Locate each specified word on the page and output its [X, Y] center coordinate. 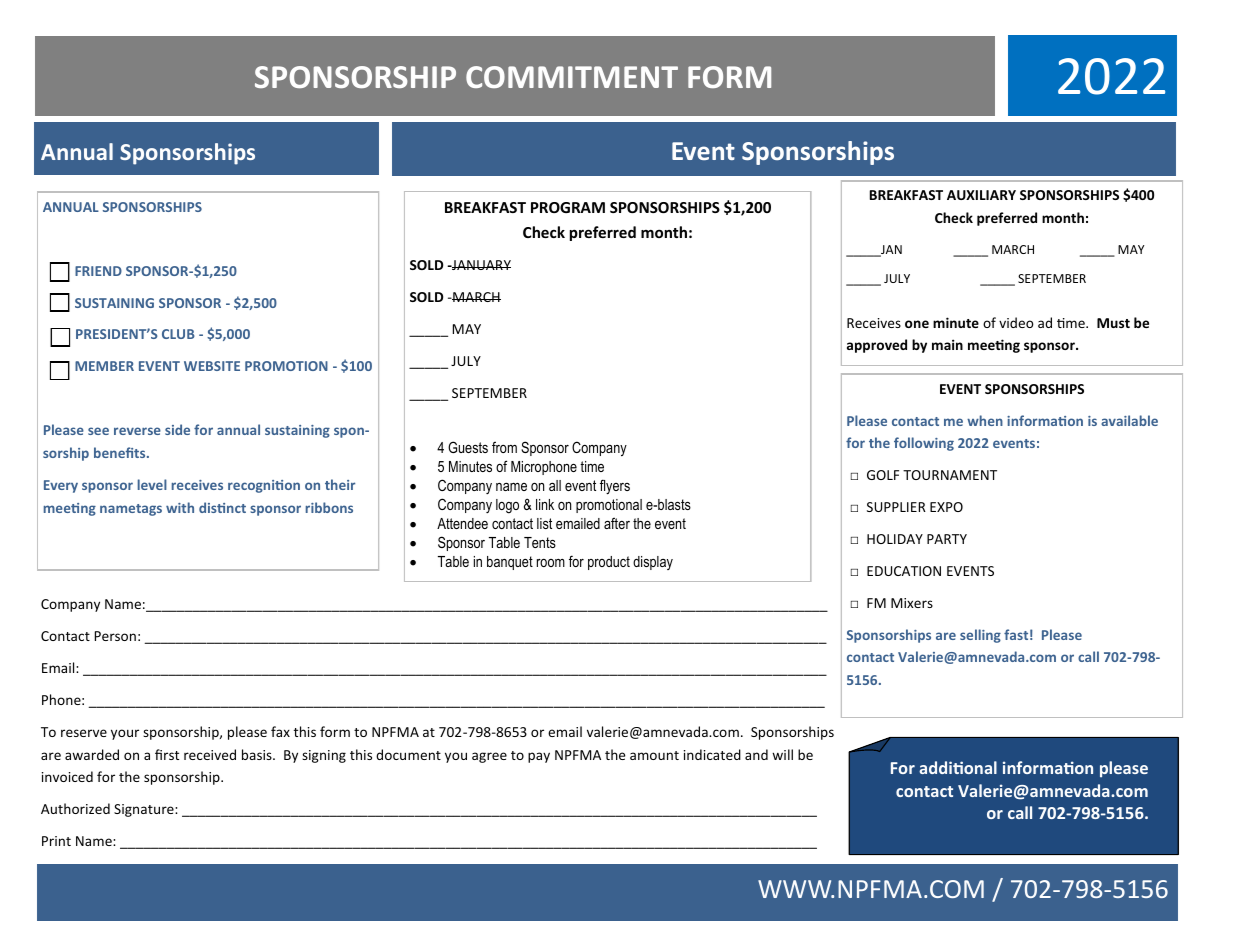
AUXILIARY [981, 195]
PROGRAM [568, 207]
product [609, 563]
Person [115, 636]
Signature [145, 810]
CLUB [178, 334]
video [1016, 322]
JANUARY [480, 265]
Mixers [912, 603]
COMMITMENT [572, 77]
